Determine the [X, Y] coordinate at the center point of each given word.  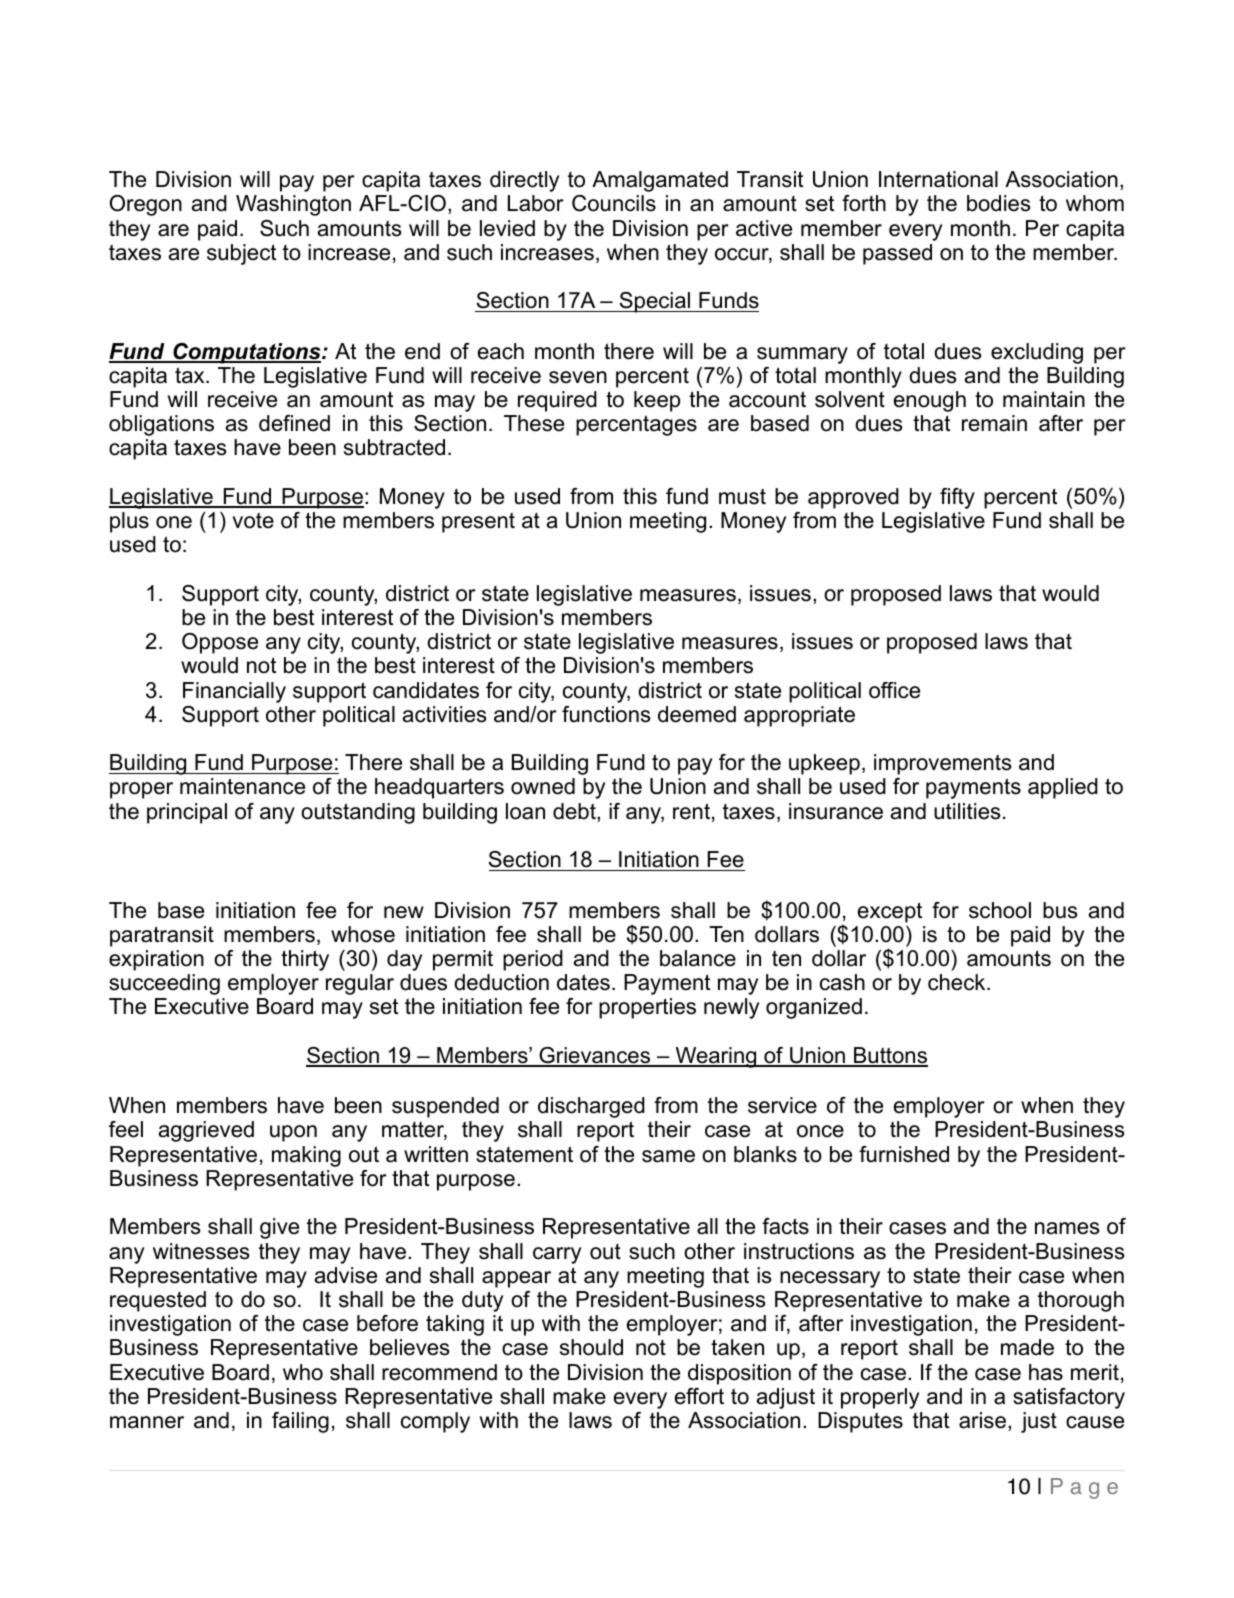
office [894, 690]
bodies [999, 203]
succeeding [164, 984]
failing [300, 1422]
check [958, 982]
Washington [293, 205]
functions [606, 714]
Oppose [220, 643]
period [533, 960]
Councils [614, 203]
